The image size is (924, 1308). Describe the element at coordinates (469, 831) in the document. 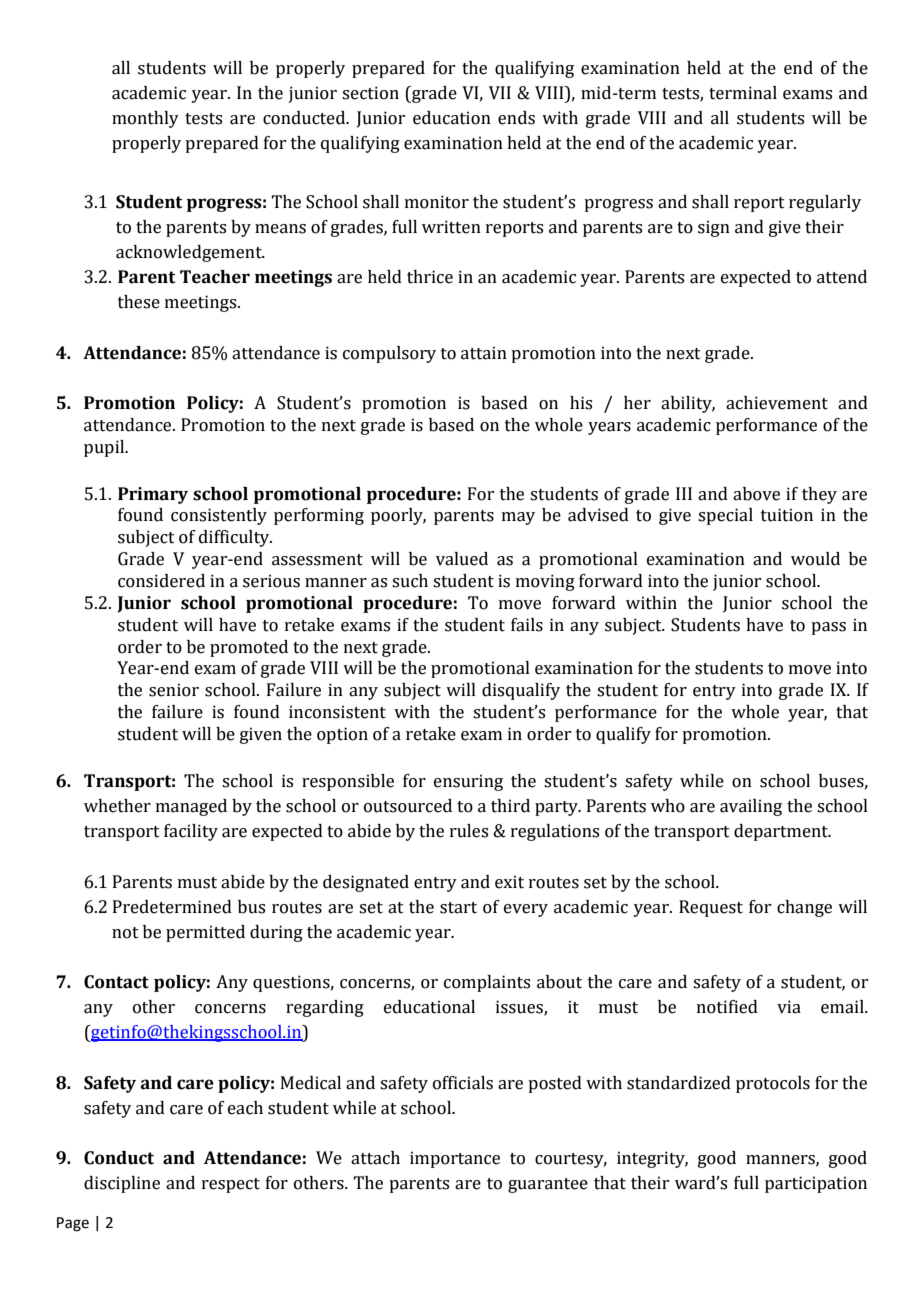

I see `rules` at that location.
